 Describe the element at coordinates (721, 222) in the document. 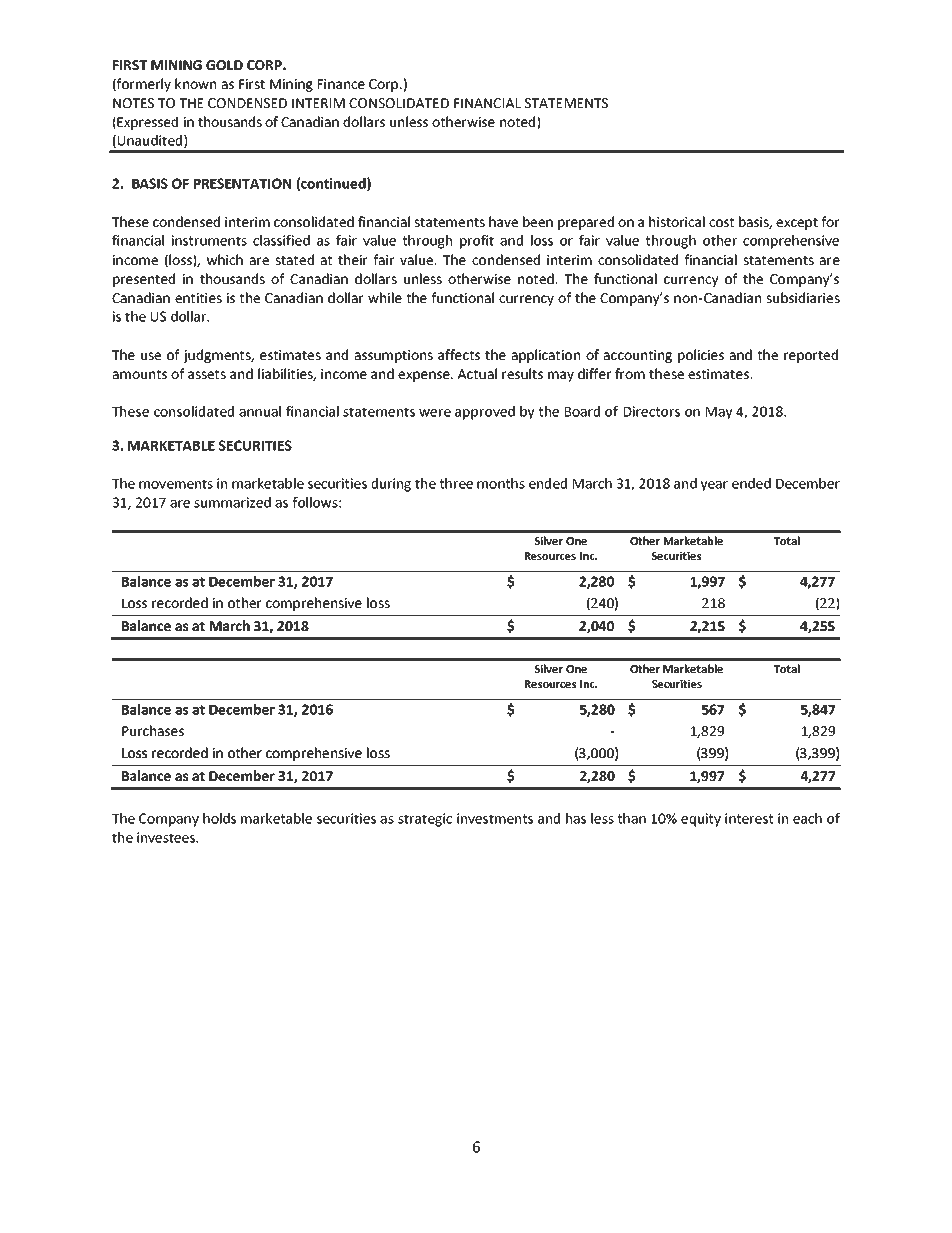

I see `cost` at that location.
